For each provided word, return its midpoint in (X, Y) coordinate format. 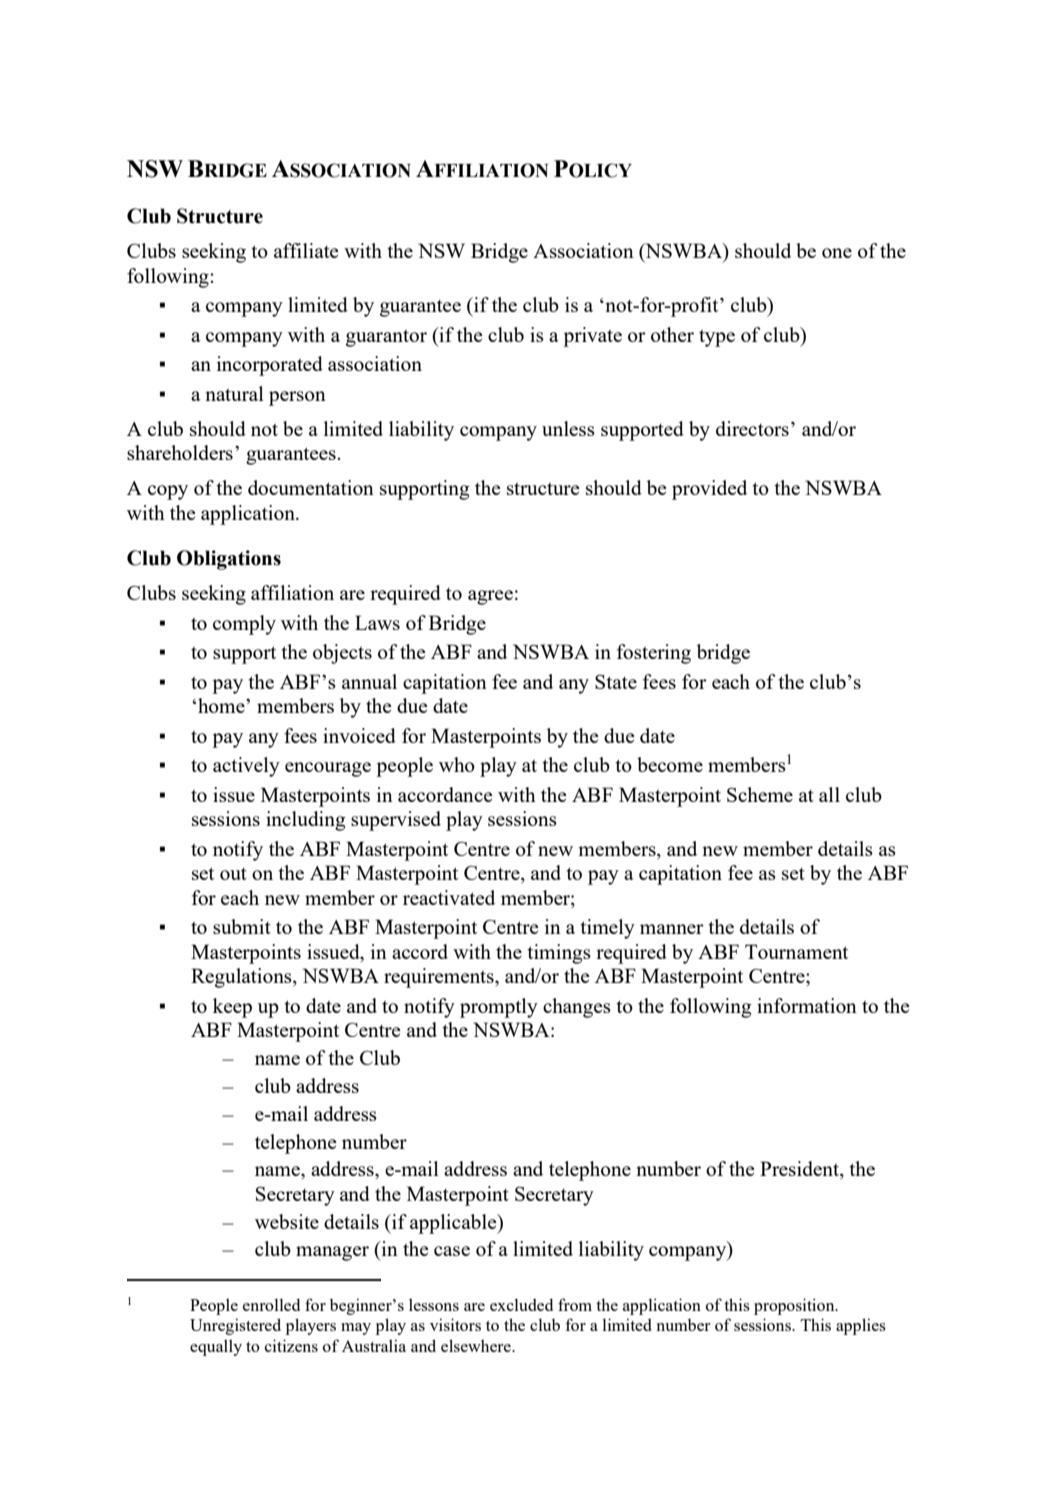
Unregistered (235, 1326)
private (592, 337)
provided (709, 490)
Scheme (760, 794)
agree (490, 597)
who (457, 764)
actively (246, 767)
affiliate (306, 250)
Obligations (229, 560)
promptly (499, 1008)
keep (232, 1008)
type (717, 338)
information (807, 1005)
